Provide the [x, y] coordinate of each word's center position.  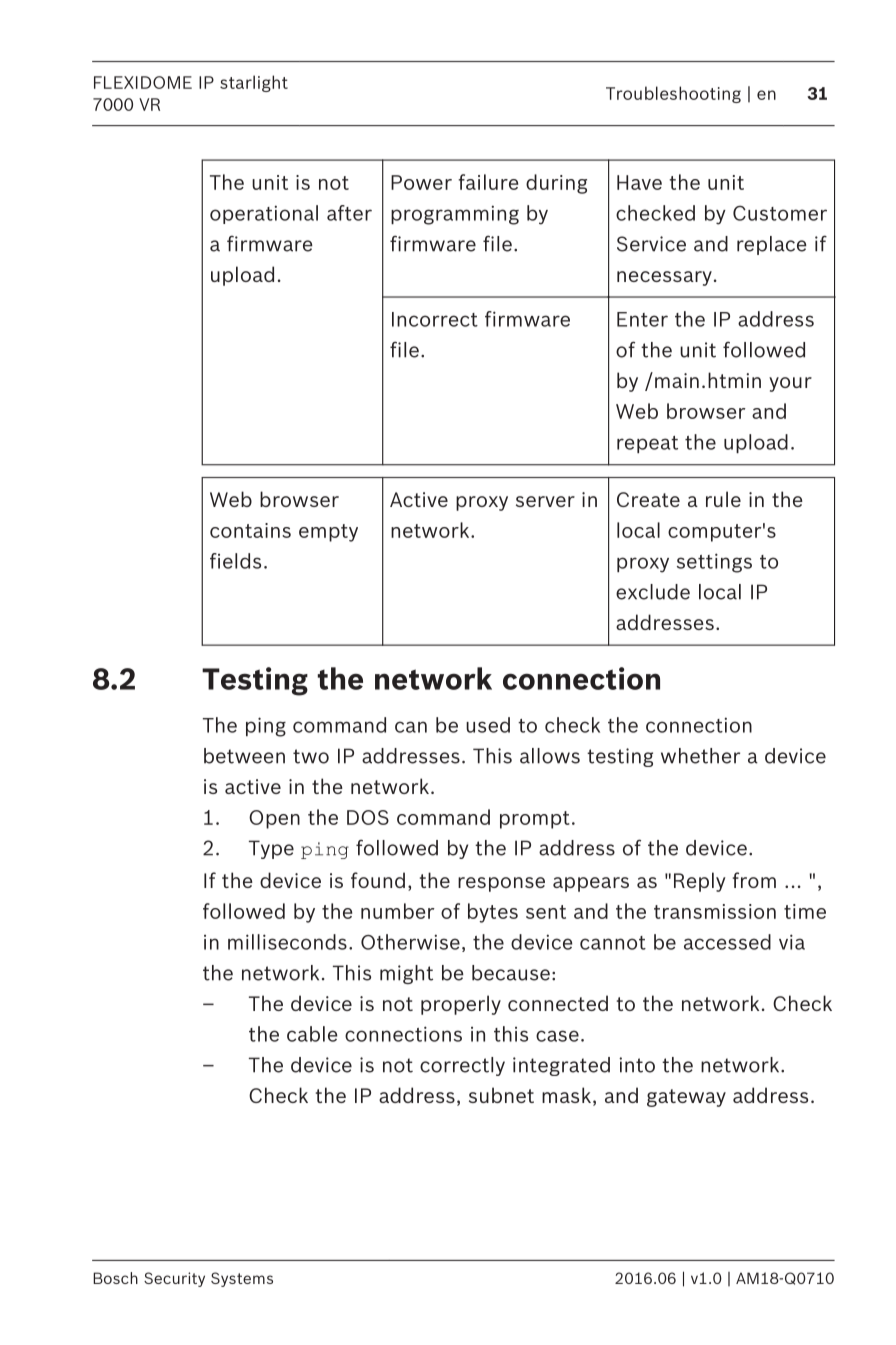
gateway [686, 1098]
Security [174, 1279]
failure [488, 182]
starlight [254, 83]
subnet [501, 1095]
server [545, 501]
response [501, 884]
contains [250, 530]
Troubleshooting [673, 94]
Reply [700, 882]
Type [271, 849]
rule [723, 499]
